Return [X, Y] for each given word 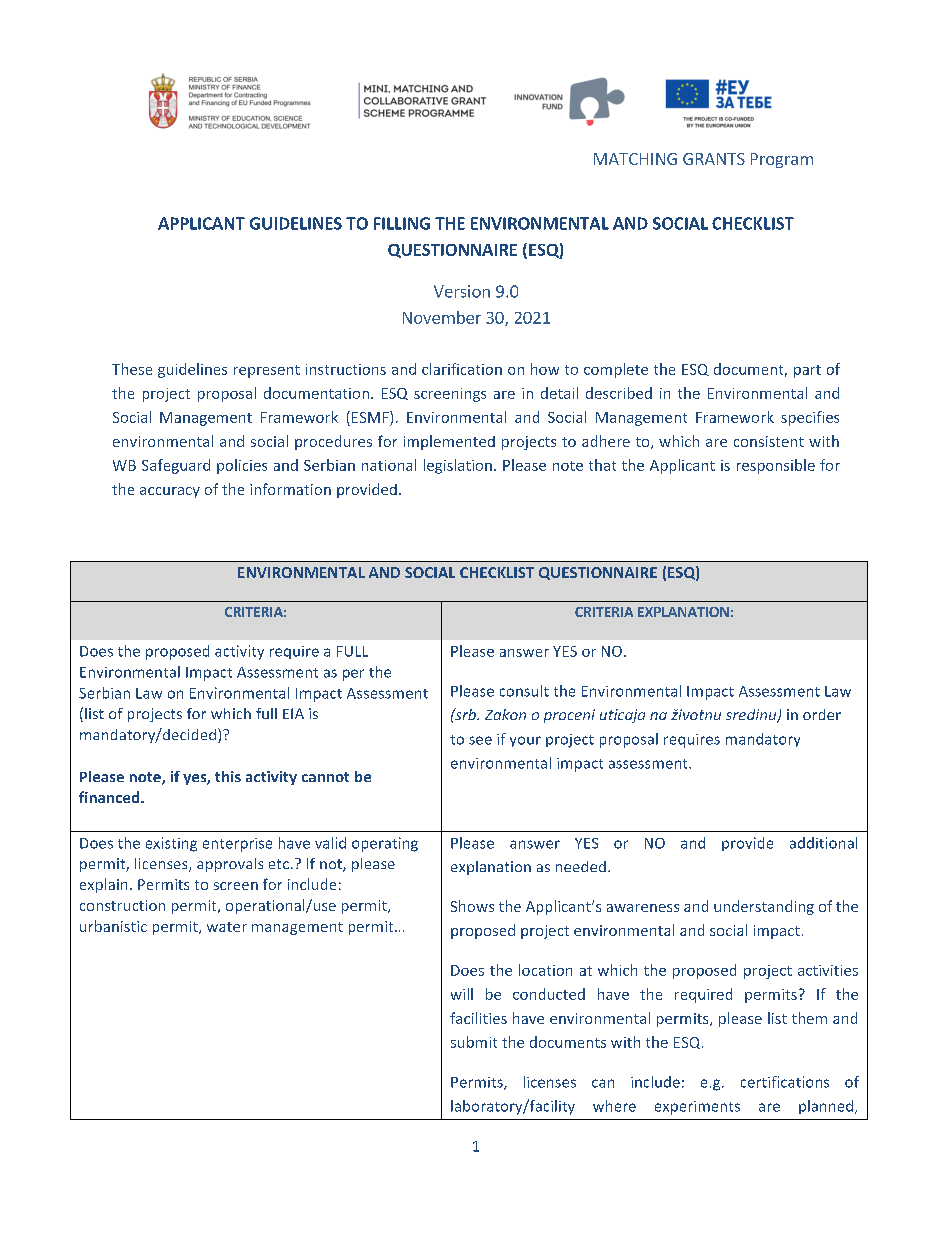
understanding [764, 907]
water [227, 927]
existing [171, 844]
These [132, 369]
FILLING [402, 223]
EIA [293, 713]
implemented [449, 442]
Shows [472, 906]
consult [524, 691]
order [822, 714]
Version [462, 291]
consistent [769, 441]
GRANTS [714, 159]
